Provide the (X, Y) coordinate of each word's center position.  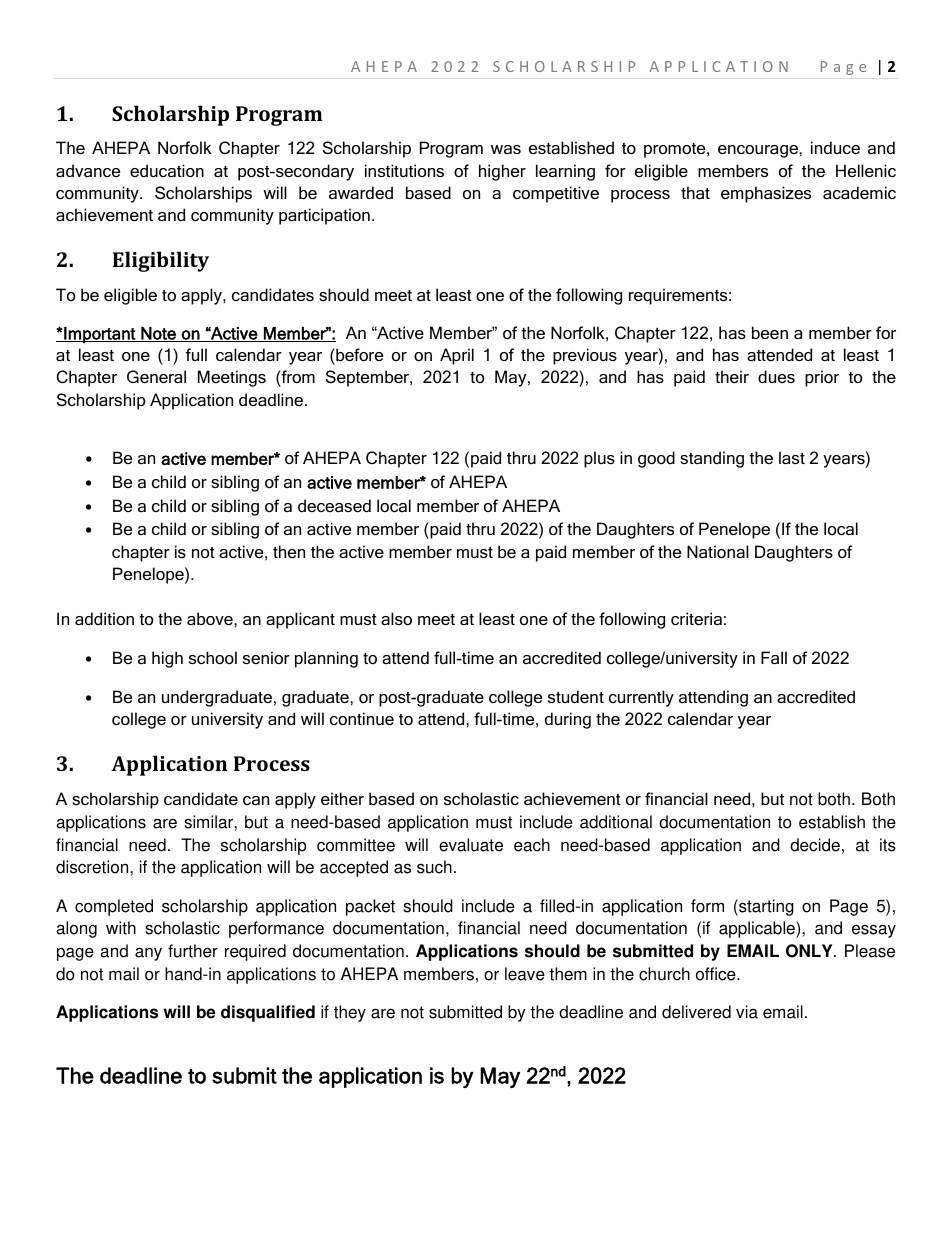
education (167, 170)
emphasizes (766, 194)
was (506, 149)
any (148, 954)
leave (525, 974)
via (747, 1012)
